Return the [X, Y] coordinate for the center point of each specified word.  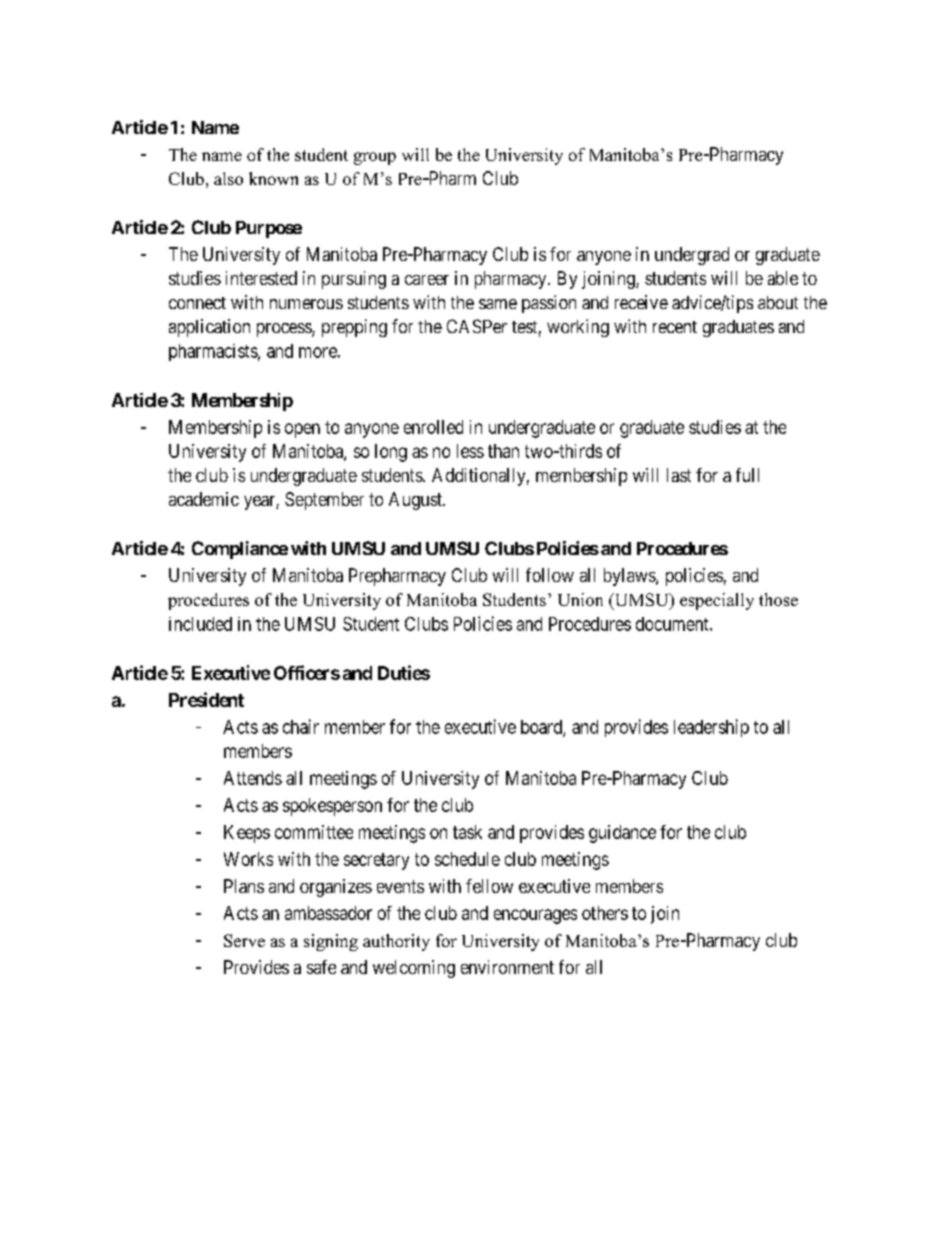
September [324, 501]
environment [507, 967]
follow [550, 575]
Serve [244, 940]
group [375, 158]
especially [717, 601]
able [783, 278]
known [273, 178]
